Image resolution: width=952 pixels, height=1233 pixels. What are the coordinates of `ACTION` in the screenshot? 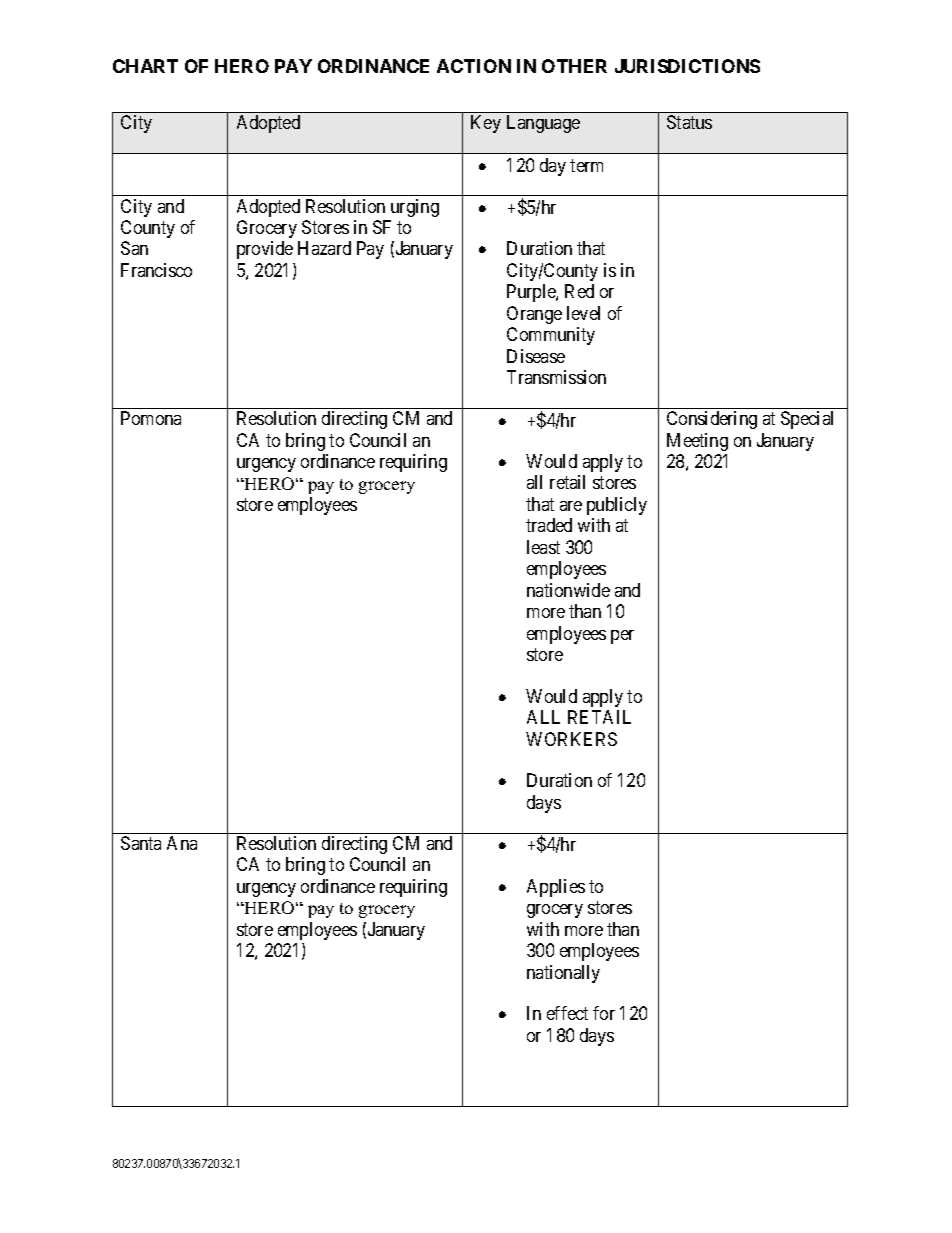 It's located at (474, 66).
